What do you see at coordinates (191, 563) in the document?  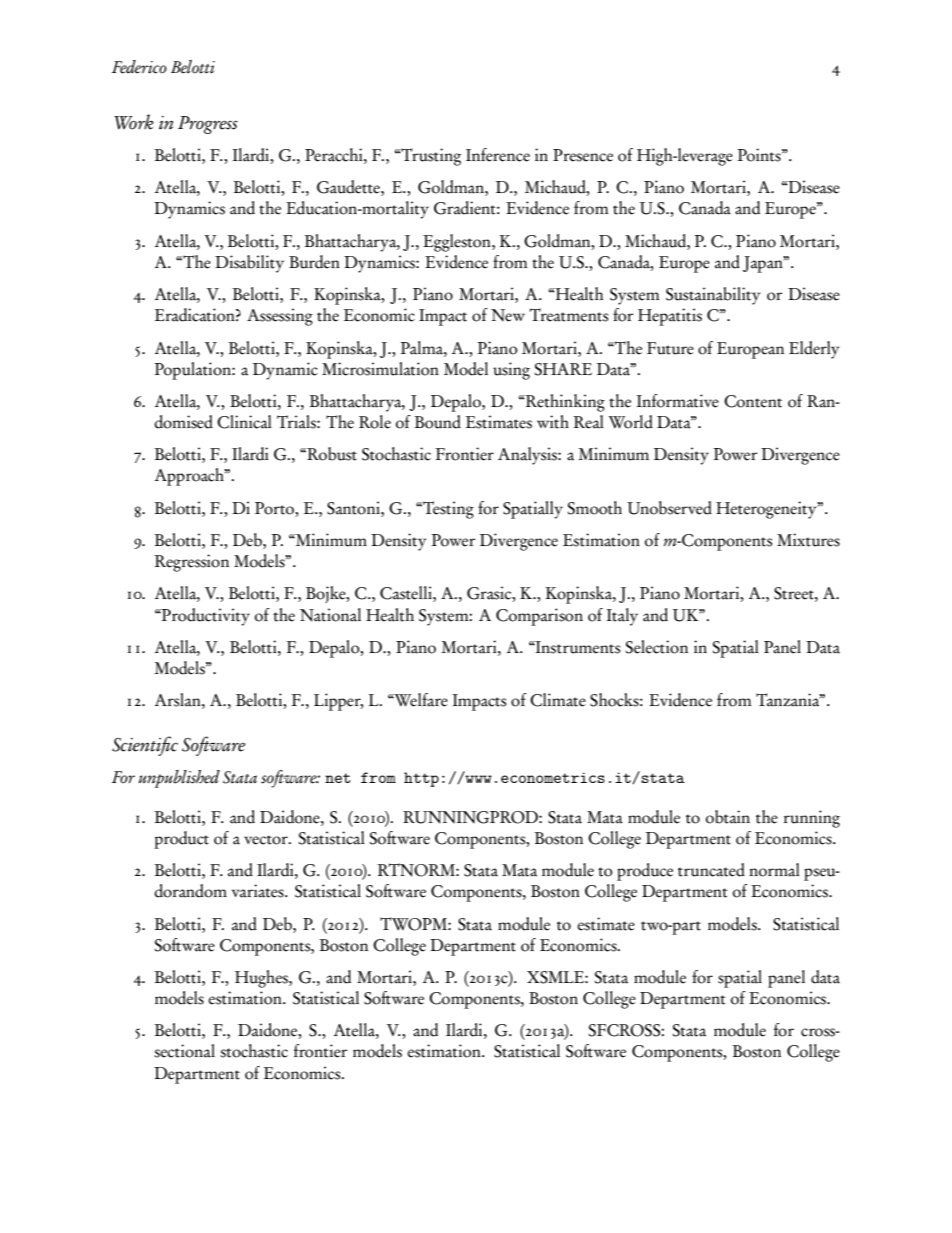 I see `Regression` at bounding box center [191, 563].
